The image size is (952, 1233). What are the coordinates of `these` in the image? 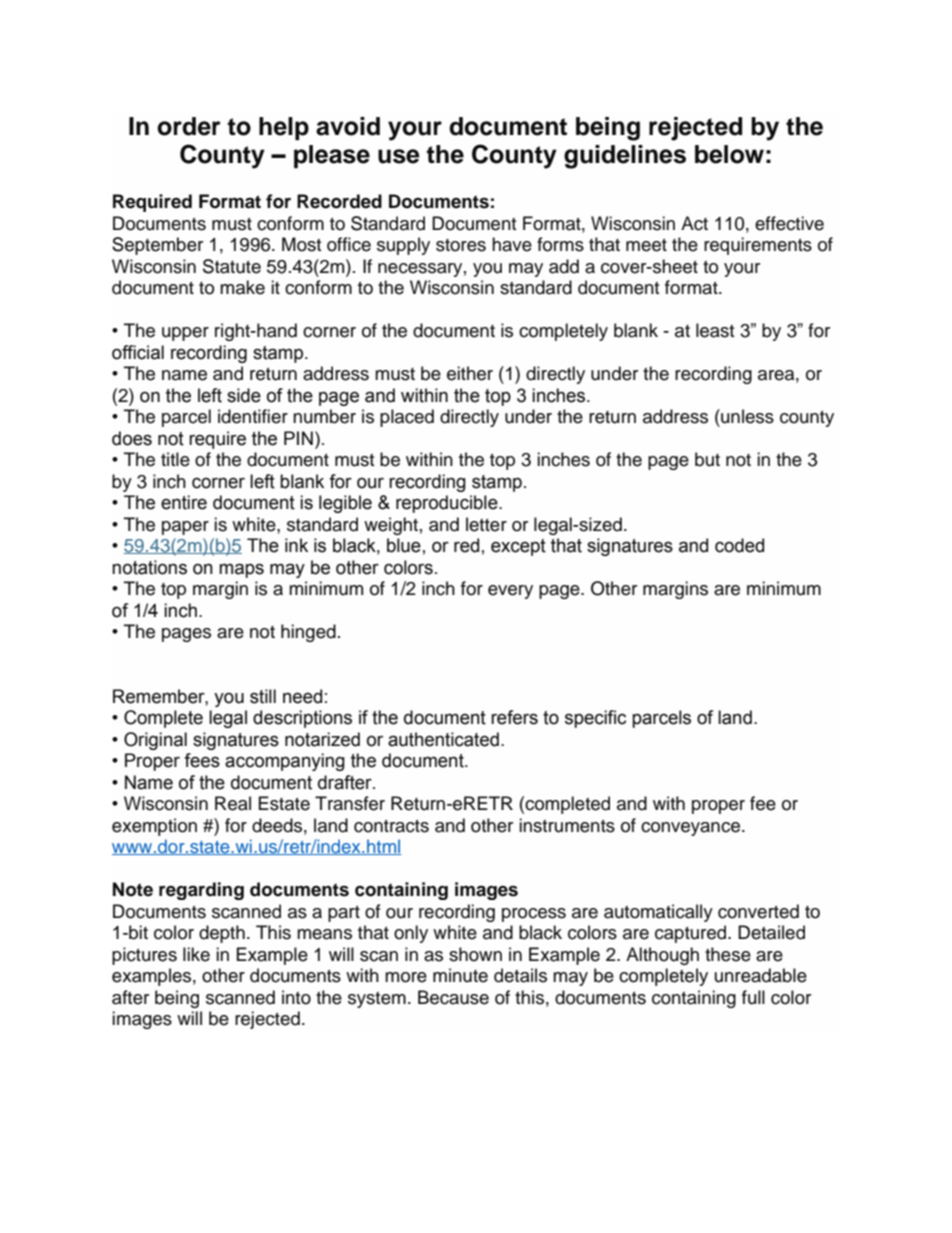 It's located at (728, 954).
